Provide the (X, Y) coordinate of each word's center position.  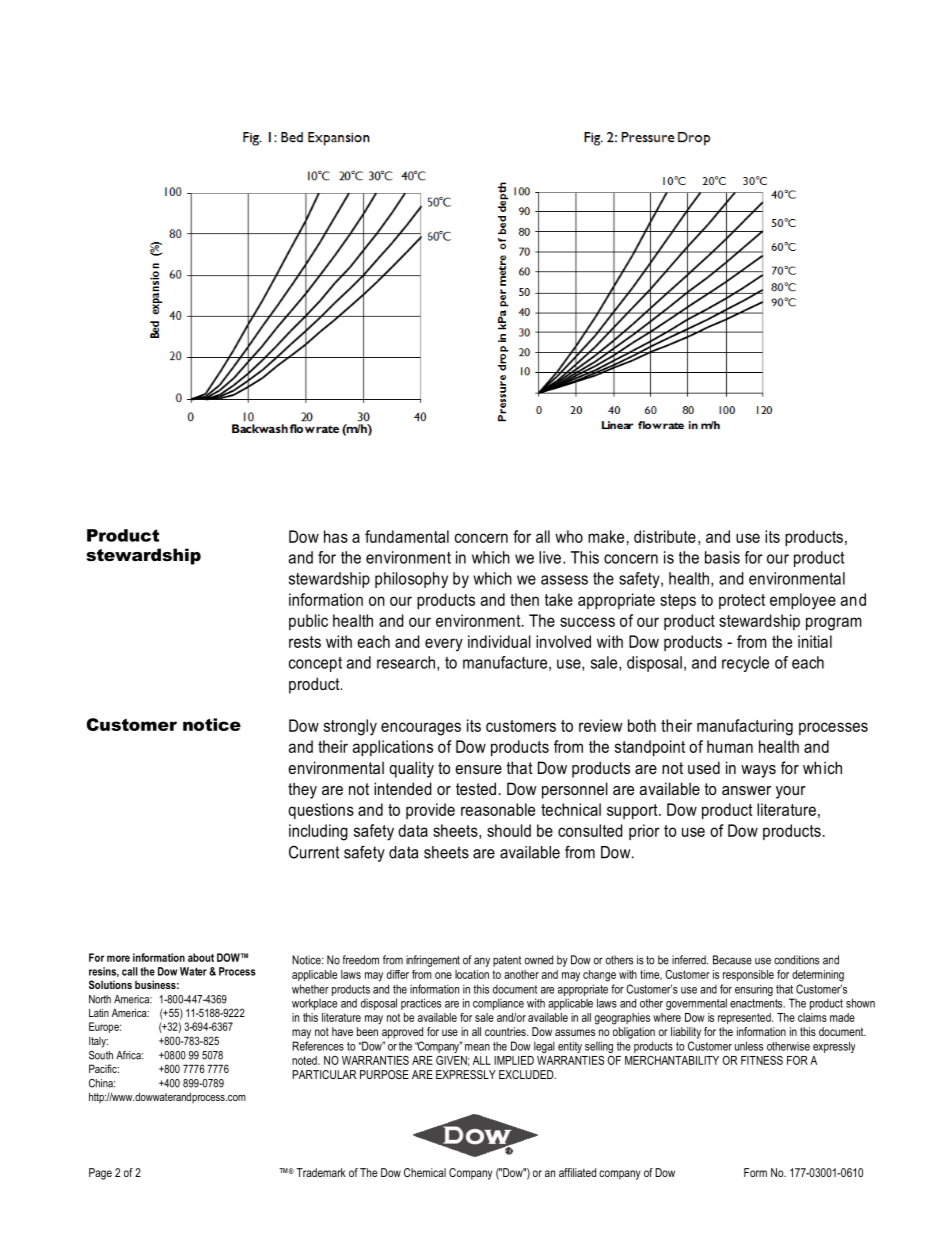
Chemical (425, 1172)
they (302, 790)
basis (722, 557)
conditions (796, 960)
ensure (478, 769)
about (201, 957)
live (550, 557)
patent (507, 961)
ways (758, 771)
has (336, 536)
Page (100, 1174)
